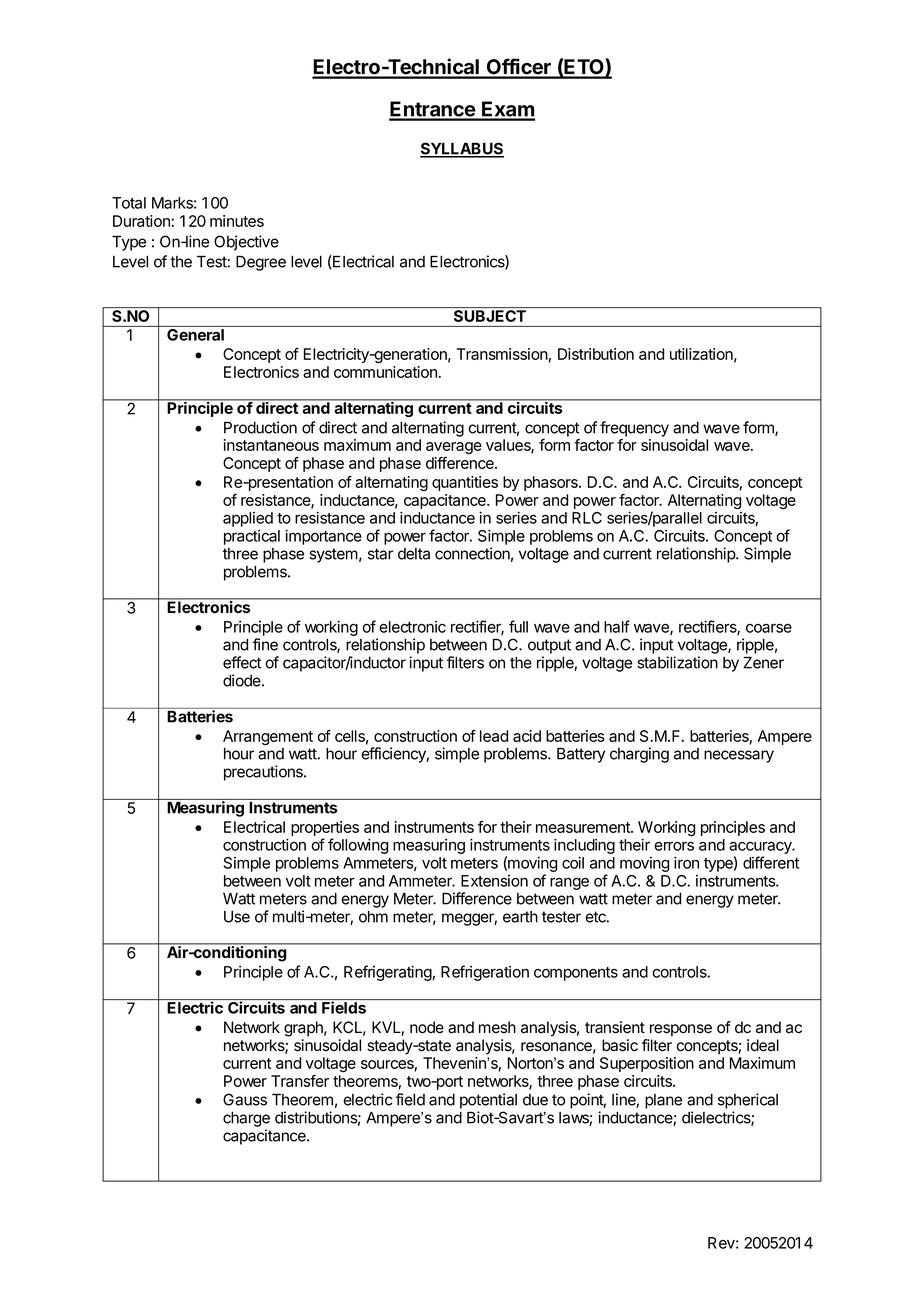  Describe the element at coordinates (686, 862) in the screenshot. I see `iron` at that location.
